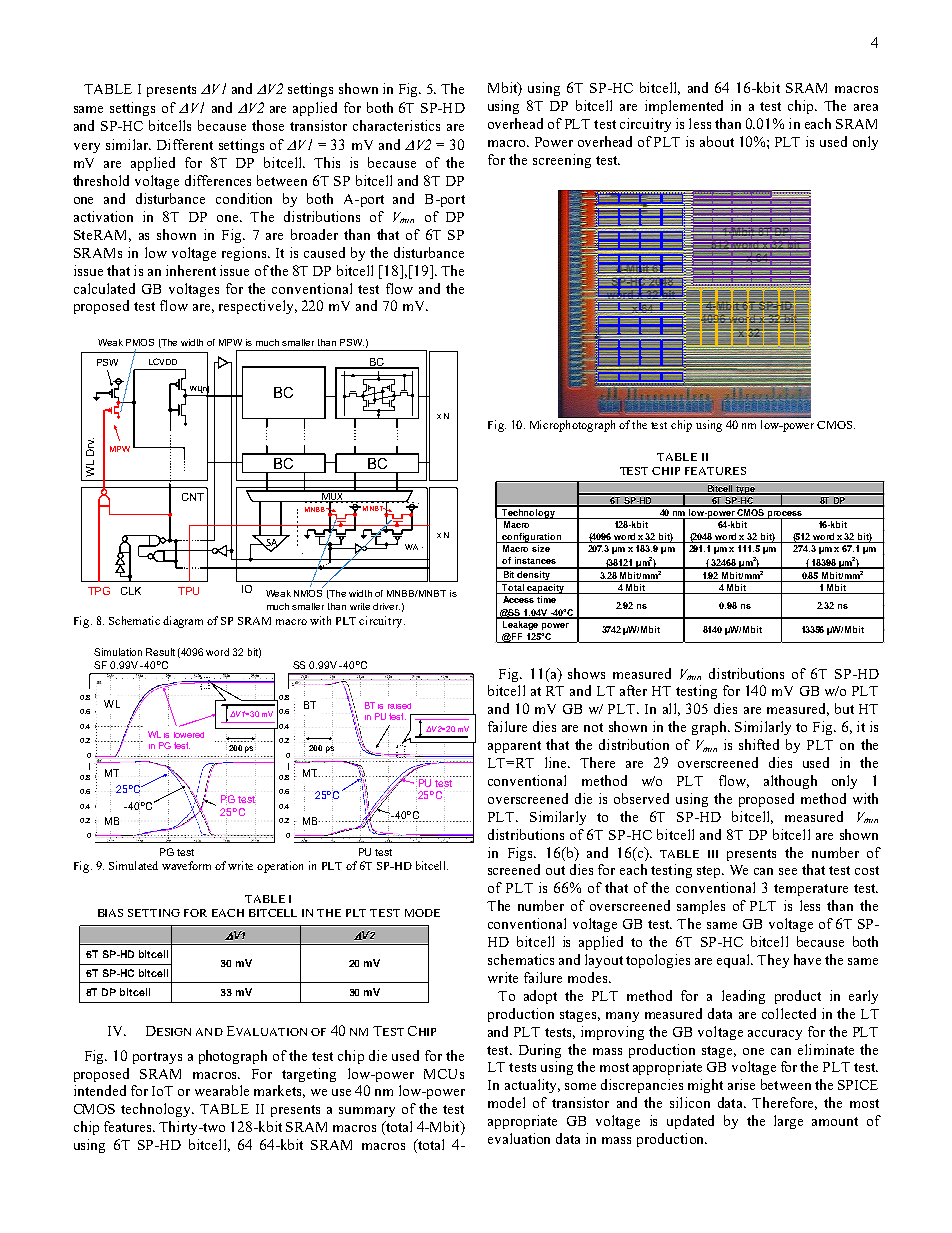  What do you see at coordinates (396, 125) in the screenshot?
I see `characteristics` at bounding box center [396, 125].
